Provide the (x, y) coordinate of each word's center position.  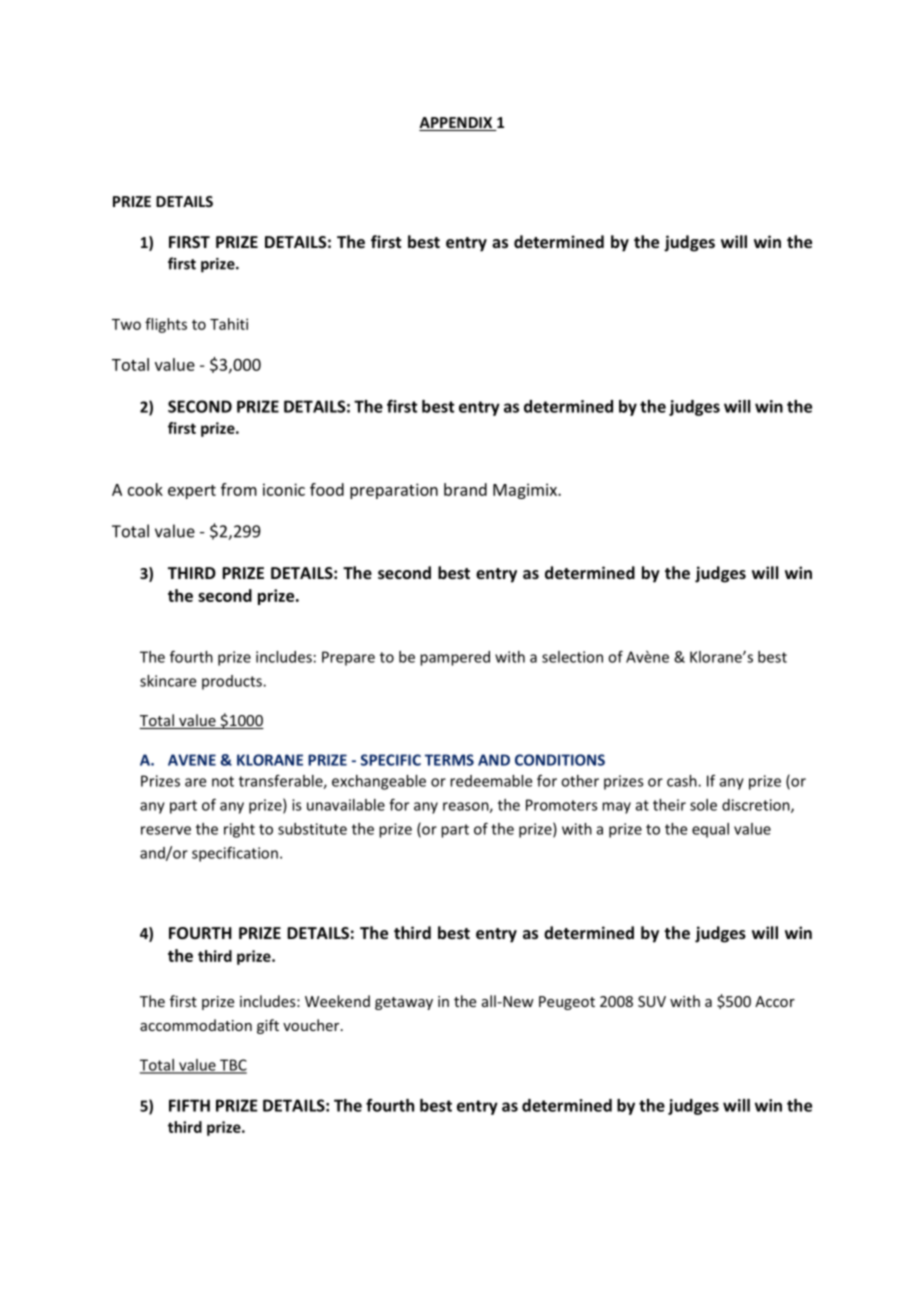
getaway (404, 1003)
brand (465, 489)
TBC (232, 1066)
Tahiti (229, 324)
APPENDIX (457, 124)
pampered (455, 658)
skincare (168, 681)
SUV (652, 1001)
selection (572, 657)
